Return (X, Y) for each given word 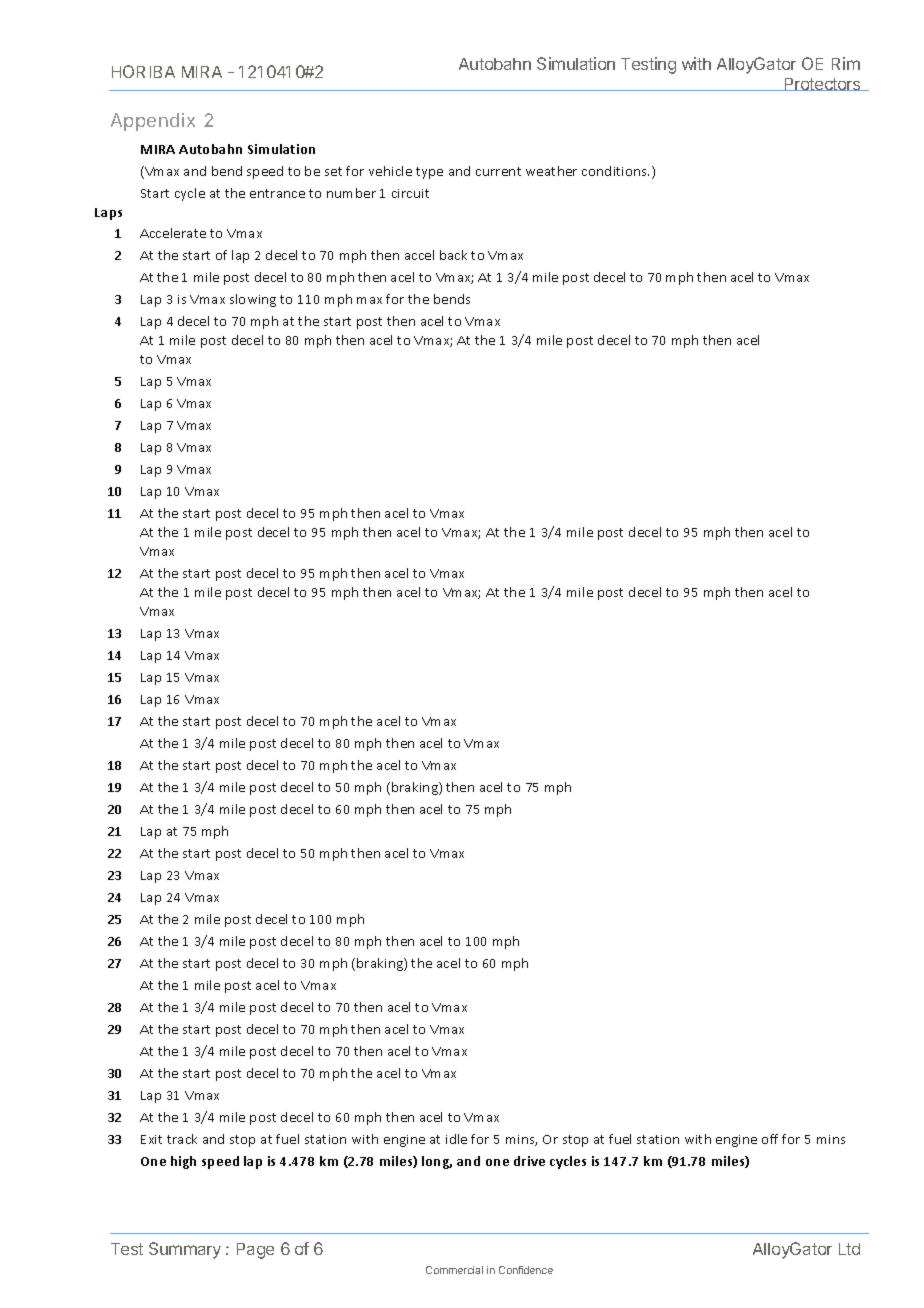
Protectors (822, 84)
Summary (185, 1250)
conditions (615, 171)
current (498, 171)
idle (456, 1139)
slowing (253, 300)
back (453, 255)
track (182, 1139)
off (770, 1139)
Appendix (153, 122)
